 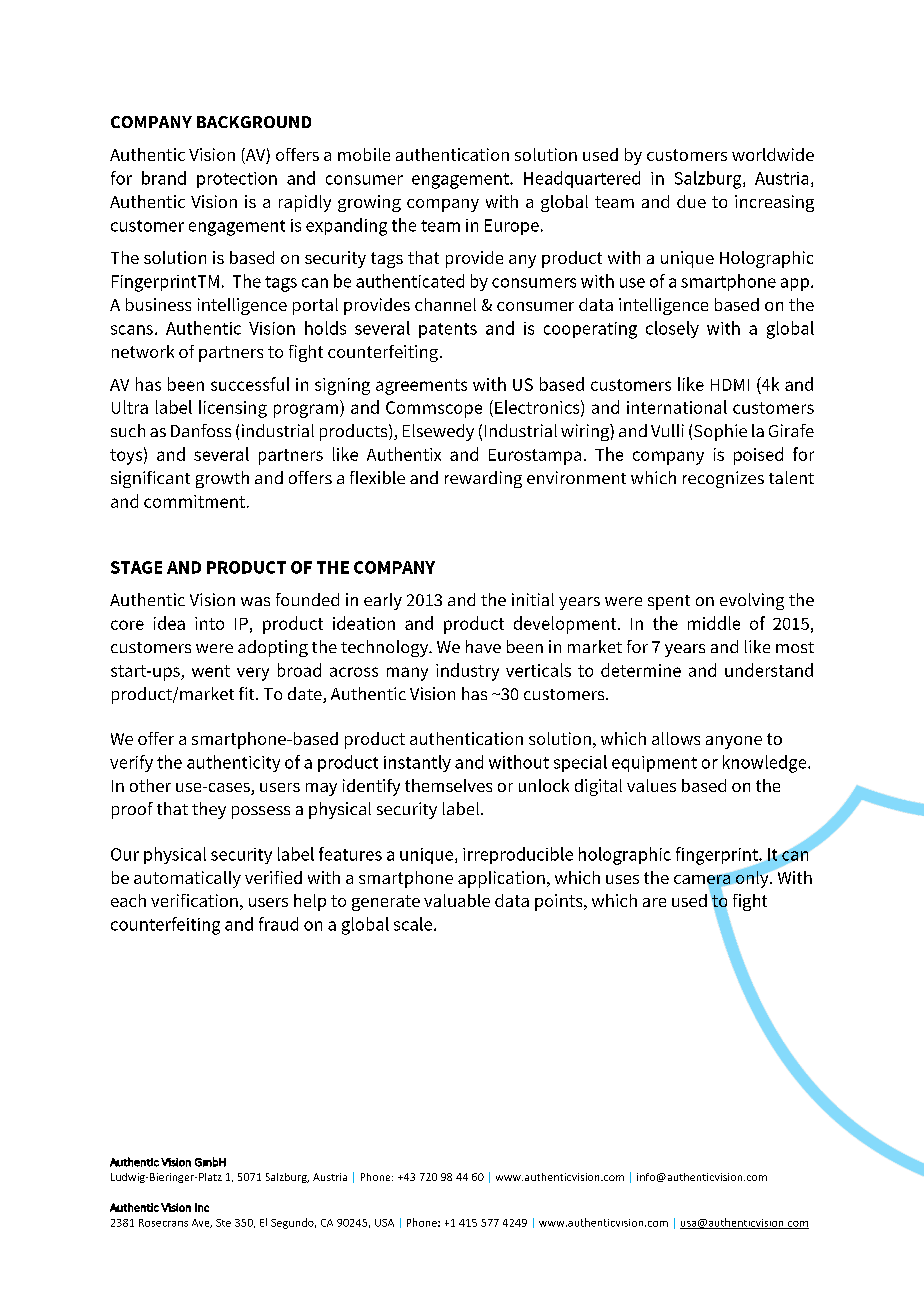 What do you see at coordinates (250, 384) in the page?
I see `successful` at bounding box center [250, 384].
